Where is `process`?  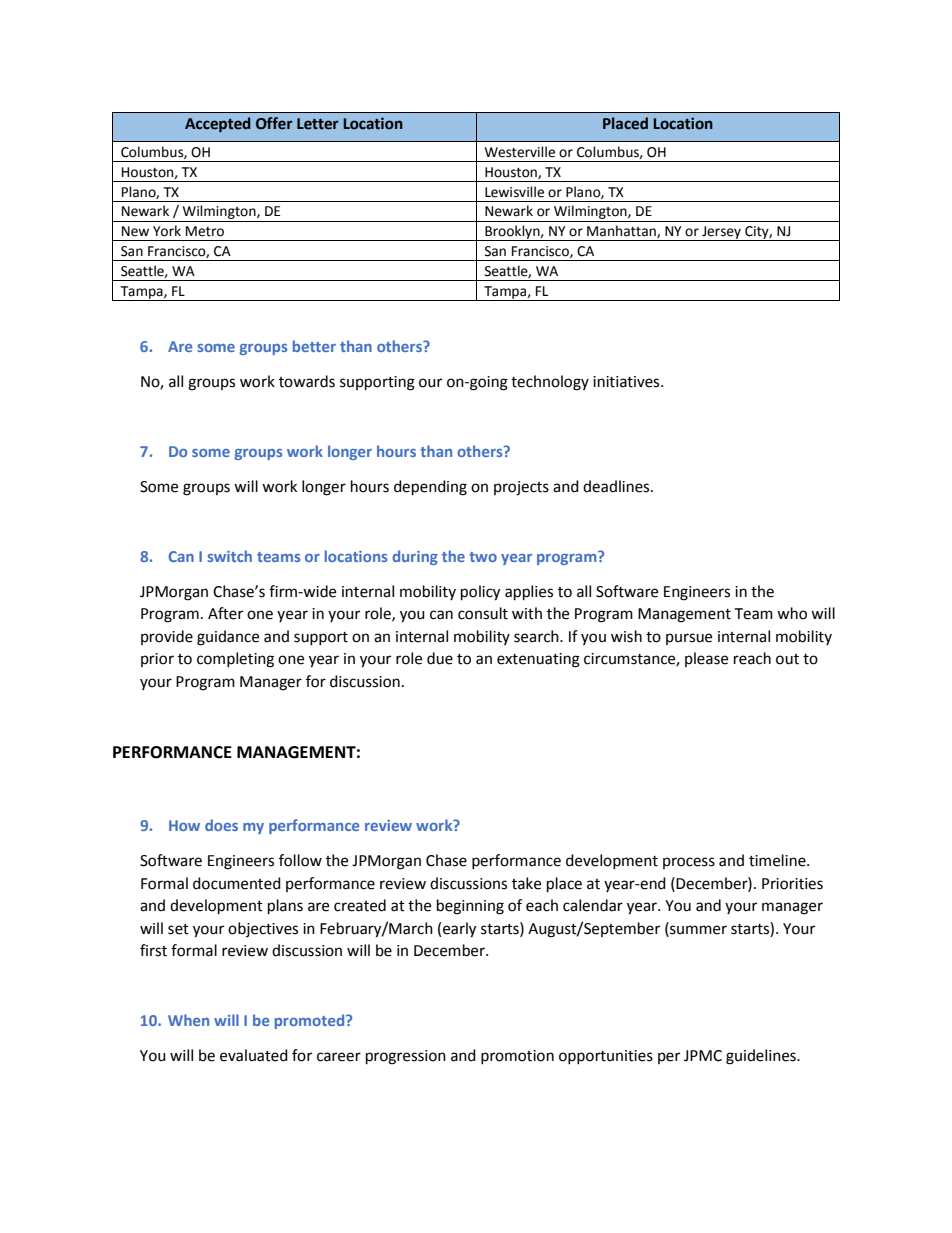 process is located at coordinates (689, 863).
